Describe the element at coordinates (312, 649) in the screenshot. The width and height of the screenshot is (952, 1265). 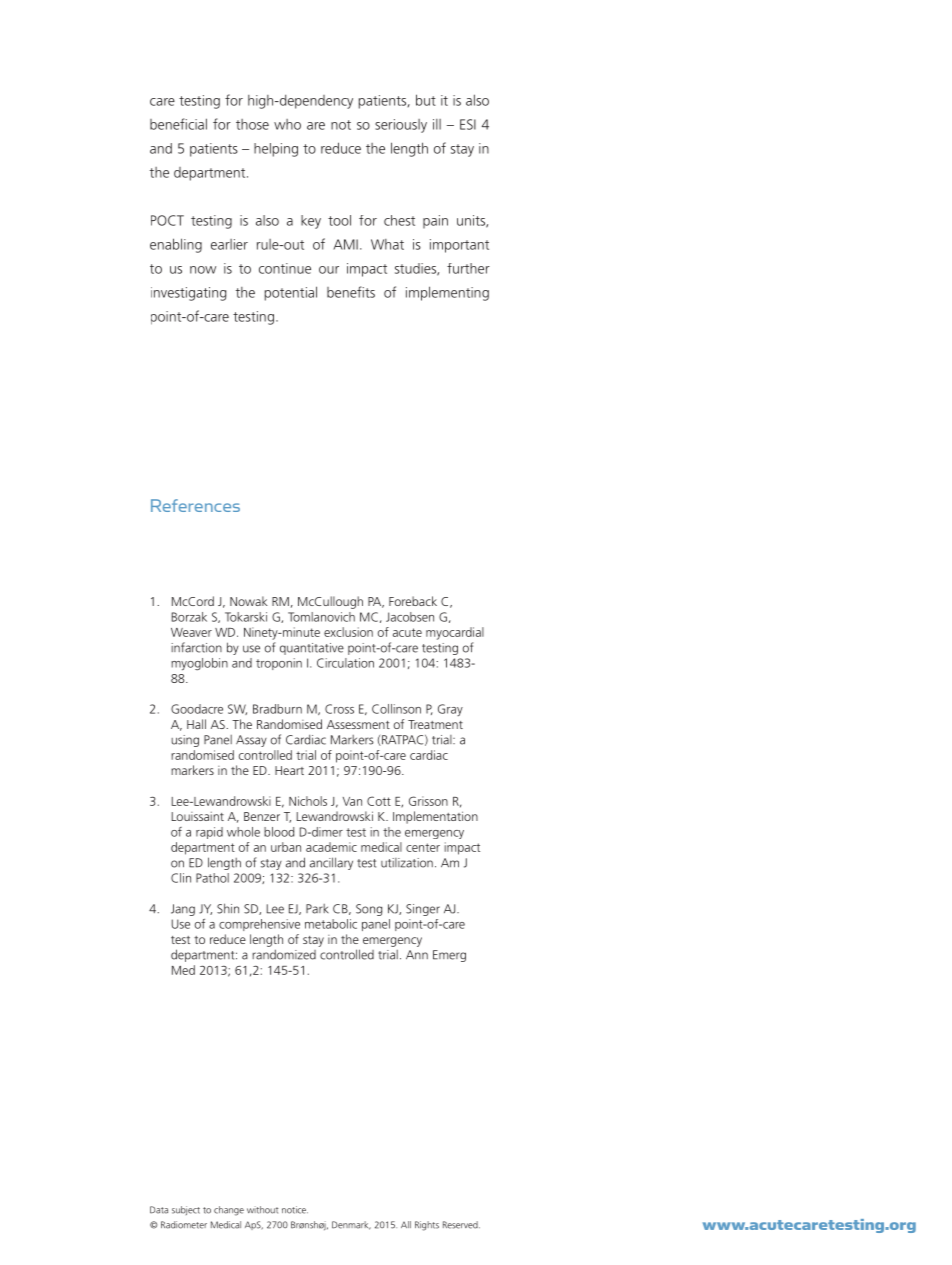
I see `quantitative` at that location.
